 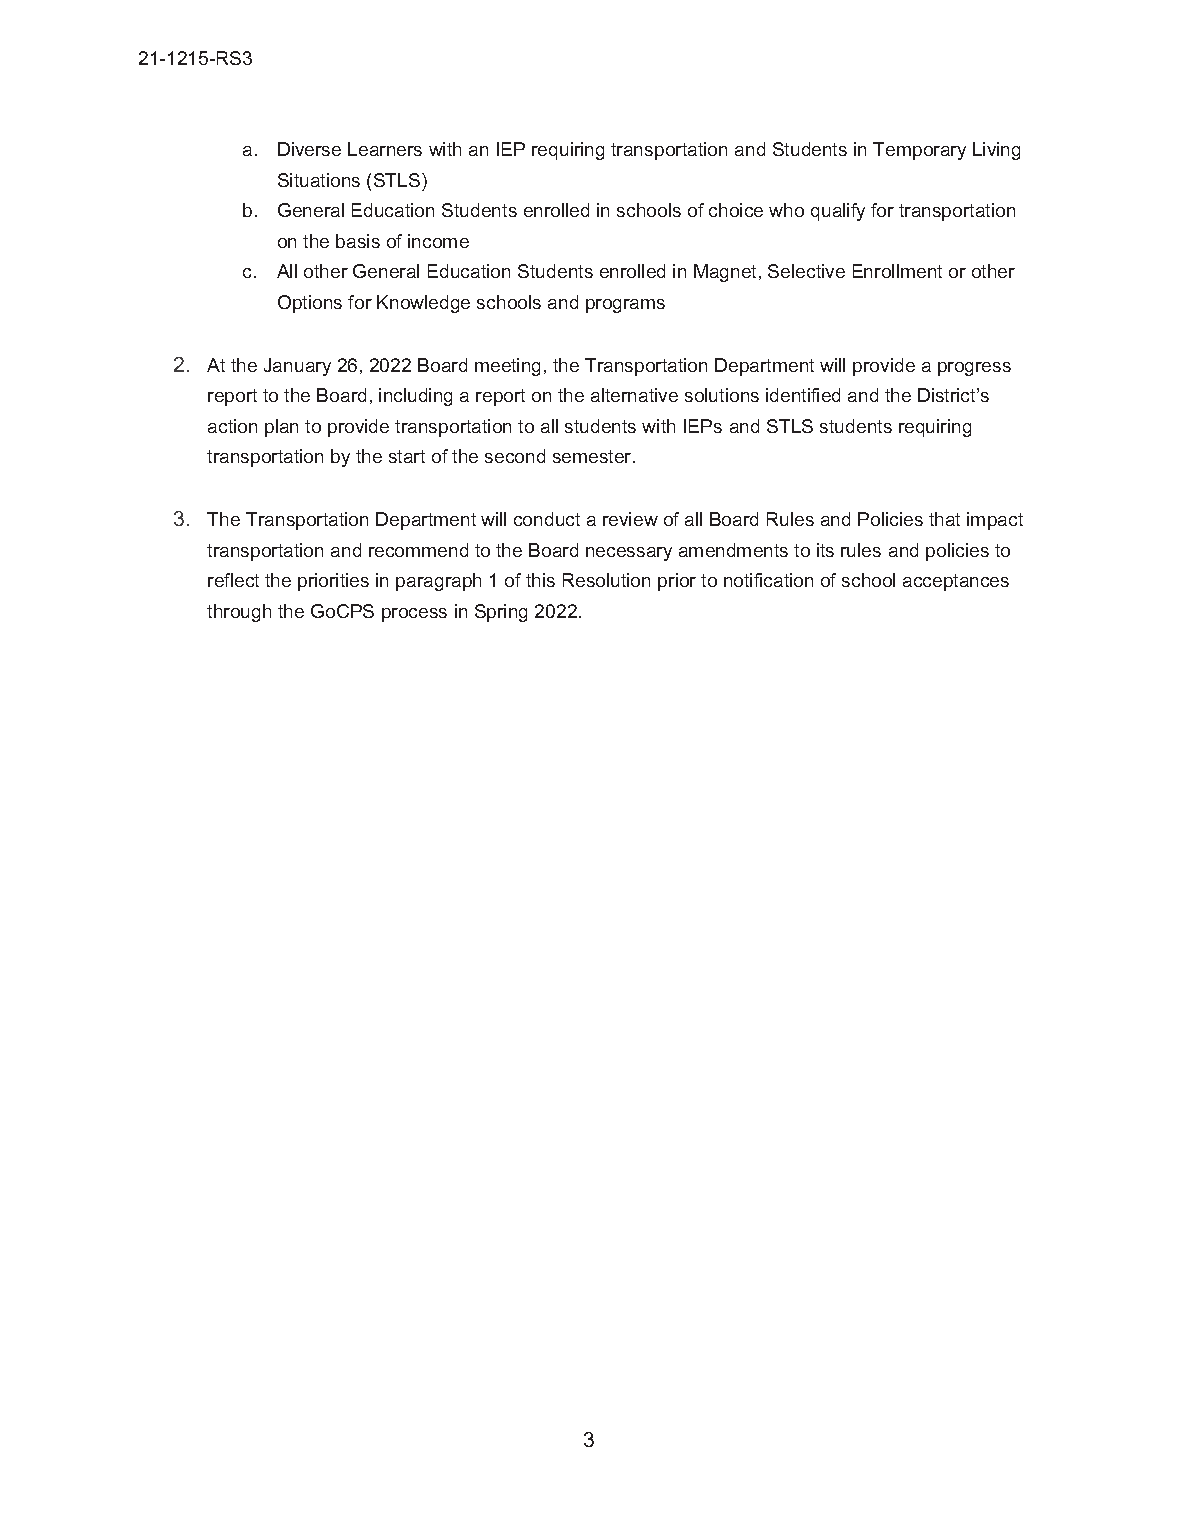 I want to click on notification, so click(x=768, y=580).
